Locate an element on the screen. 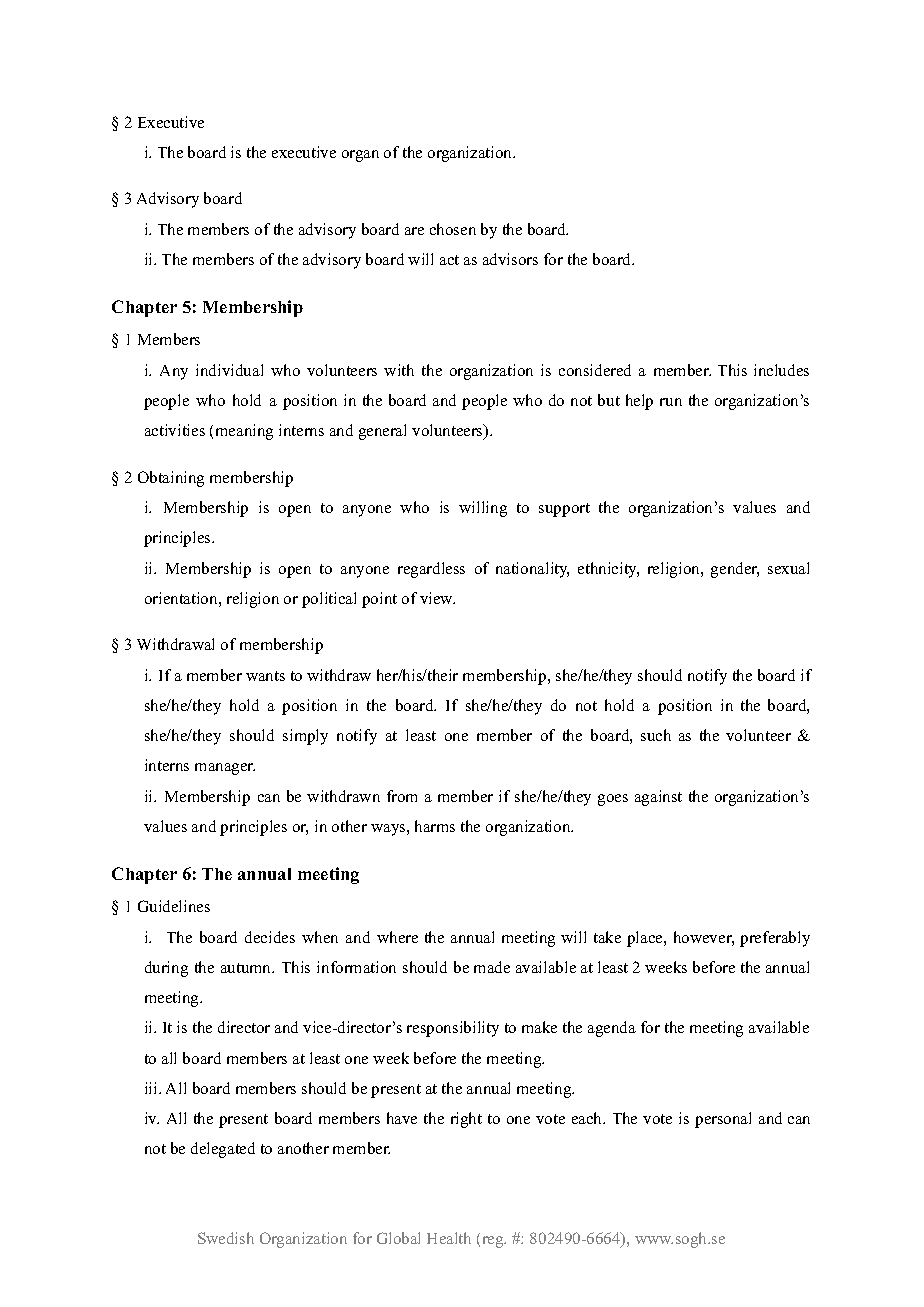 The image size is (924, 1307). Health is located at coordinates (449, 1238).
